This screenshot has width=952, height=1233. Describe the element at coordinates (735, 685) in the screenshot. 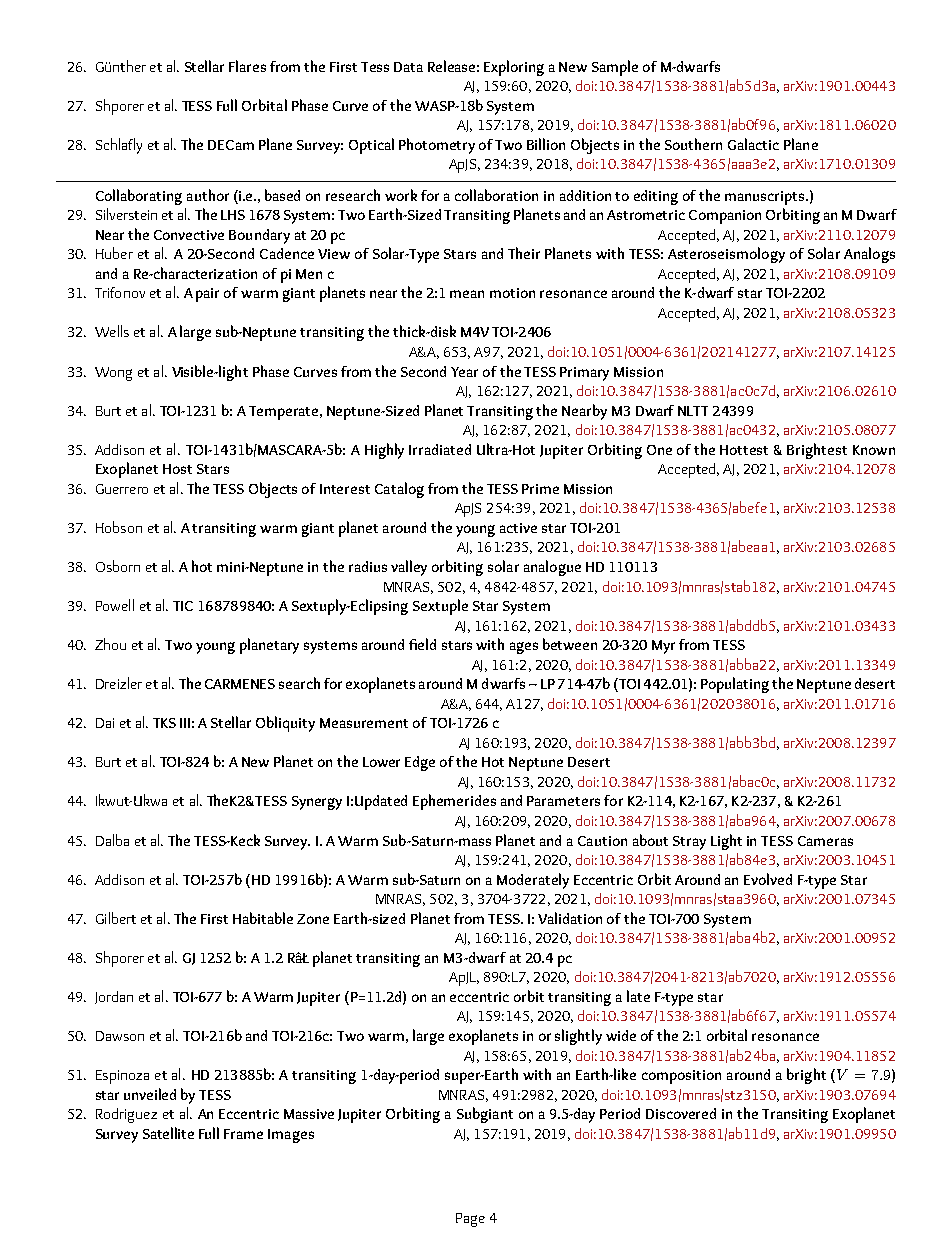

I see `Populating` at that location.
